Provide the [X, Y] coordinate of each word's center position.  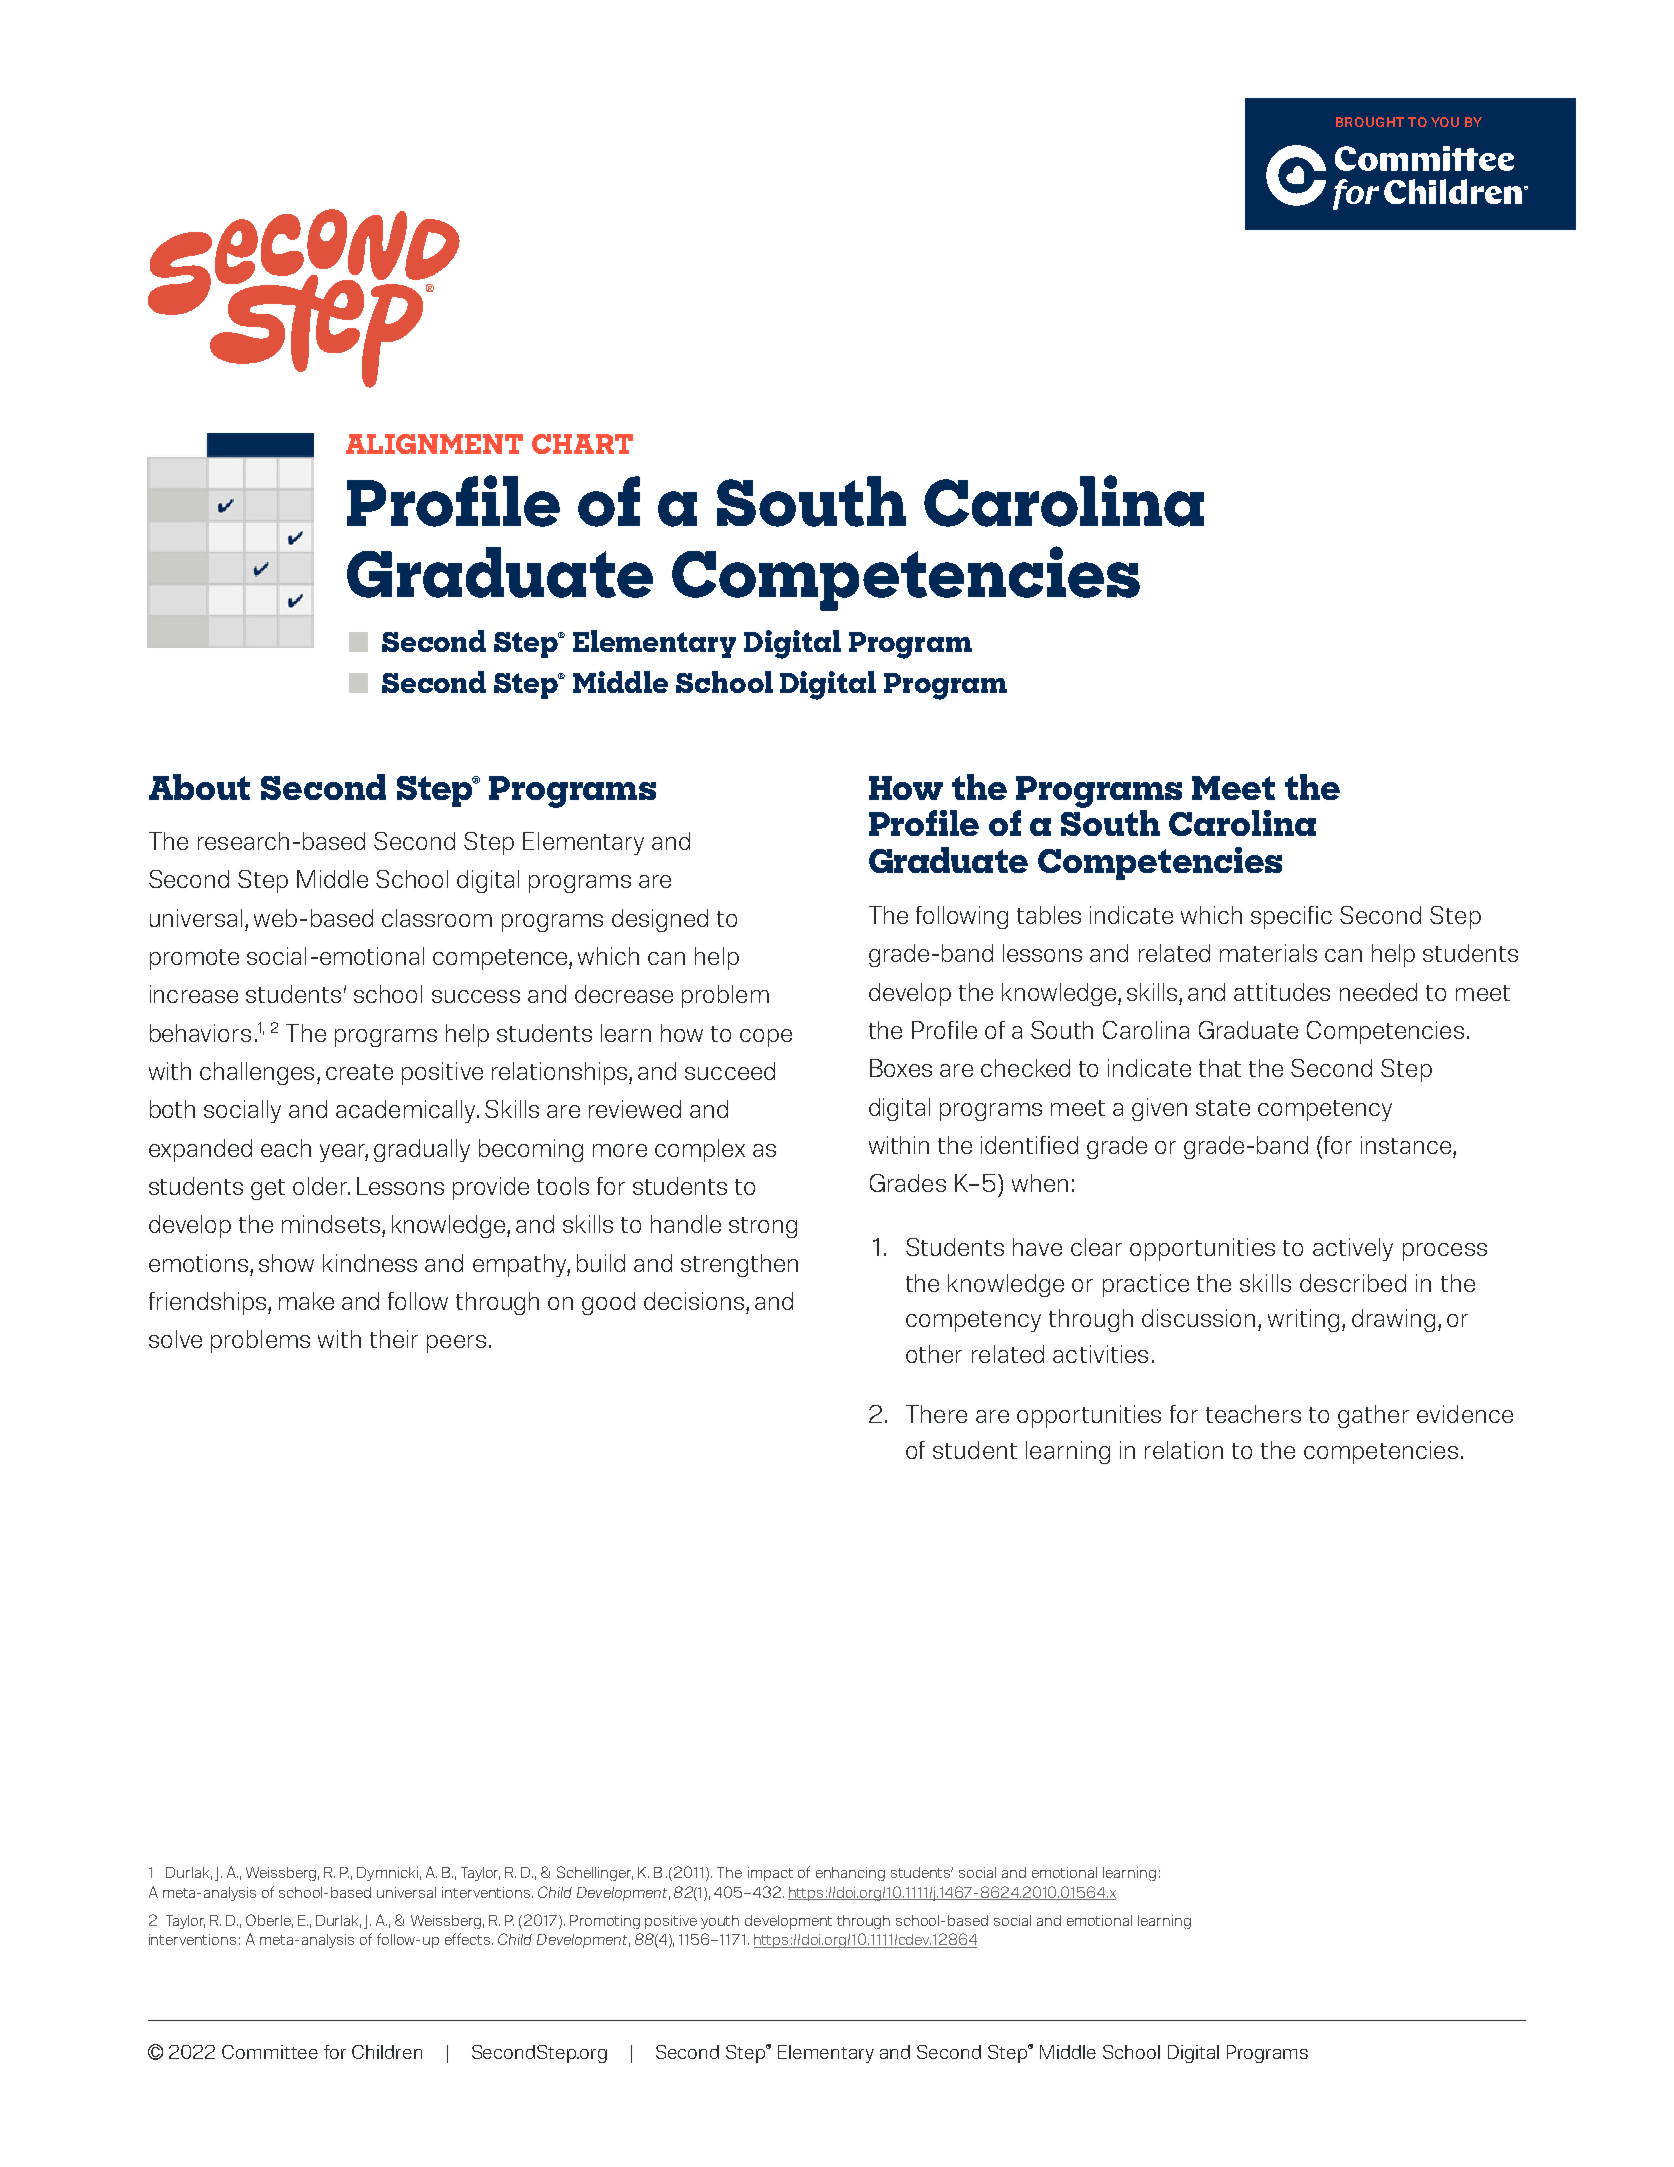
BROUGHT [1370, 122]
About [199, 787]
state [1223, 1108]
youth [720, 1922]
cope [766, 1038]
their [394, 1339]
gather [1373, 1416]
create [359, 1072]
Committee [270, 2052]
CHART [582, 444]
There [936, 1414]
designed [660, 920]
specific [1291, 917]
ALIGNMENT [434, 444]
